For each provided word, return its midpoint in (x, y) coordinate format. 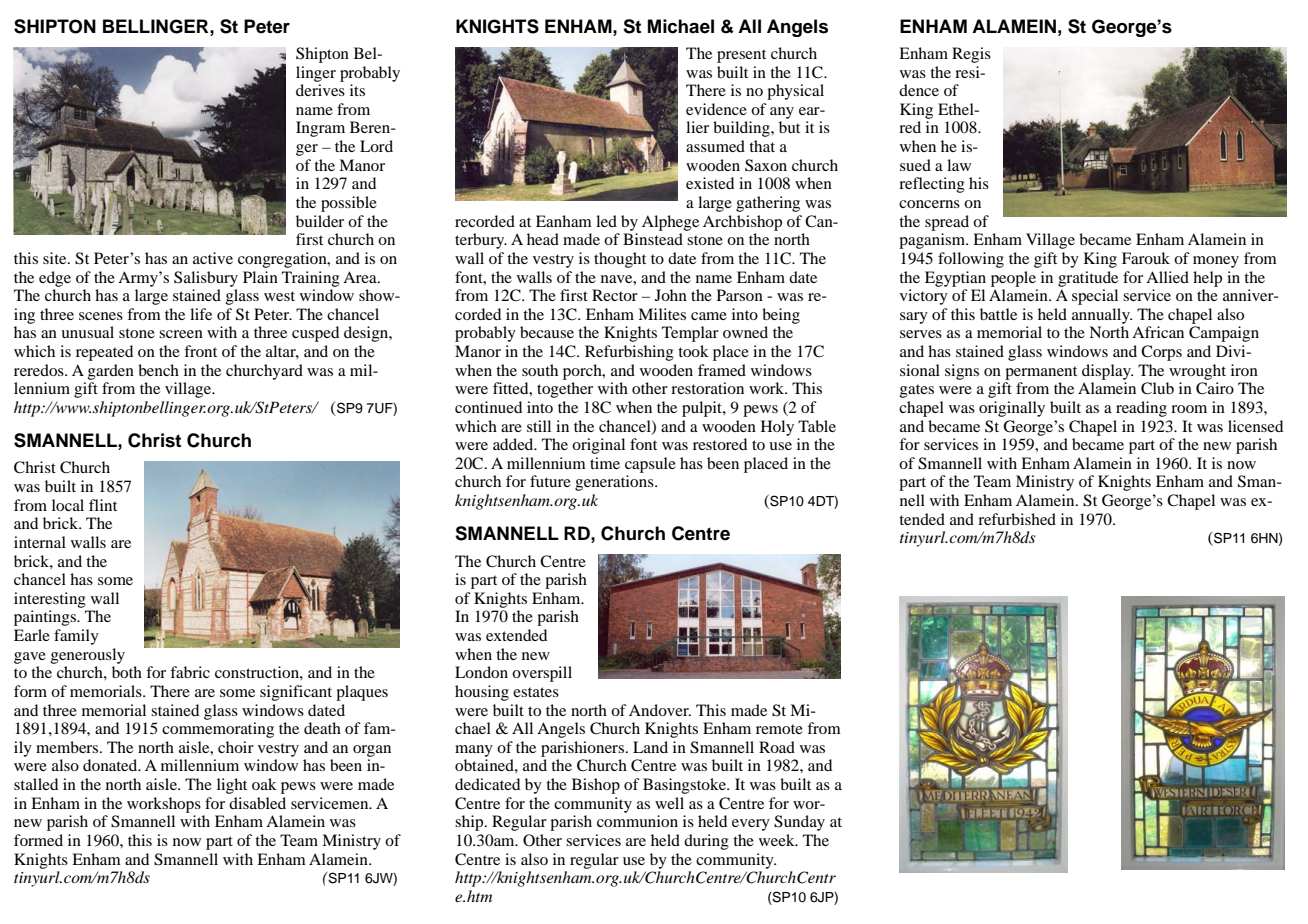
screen (181, 334)
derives (320, 90)
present (741, 56)
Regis (971, 55)
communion (637, 821)
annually (1102, 316)
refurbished (1017, 519)
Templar (690, 334)
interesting (50, 600)
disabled (257, 803)
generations (615, 483)
